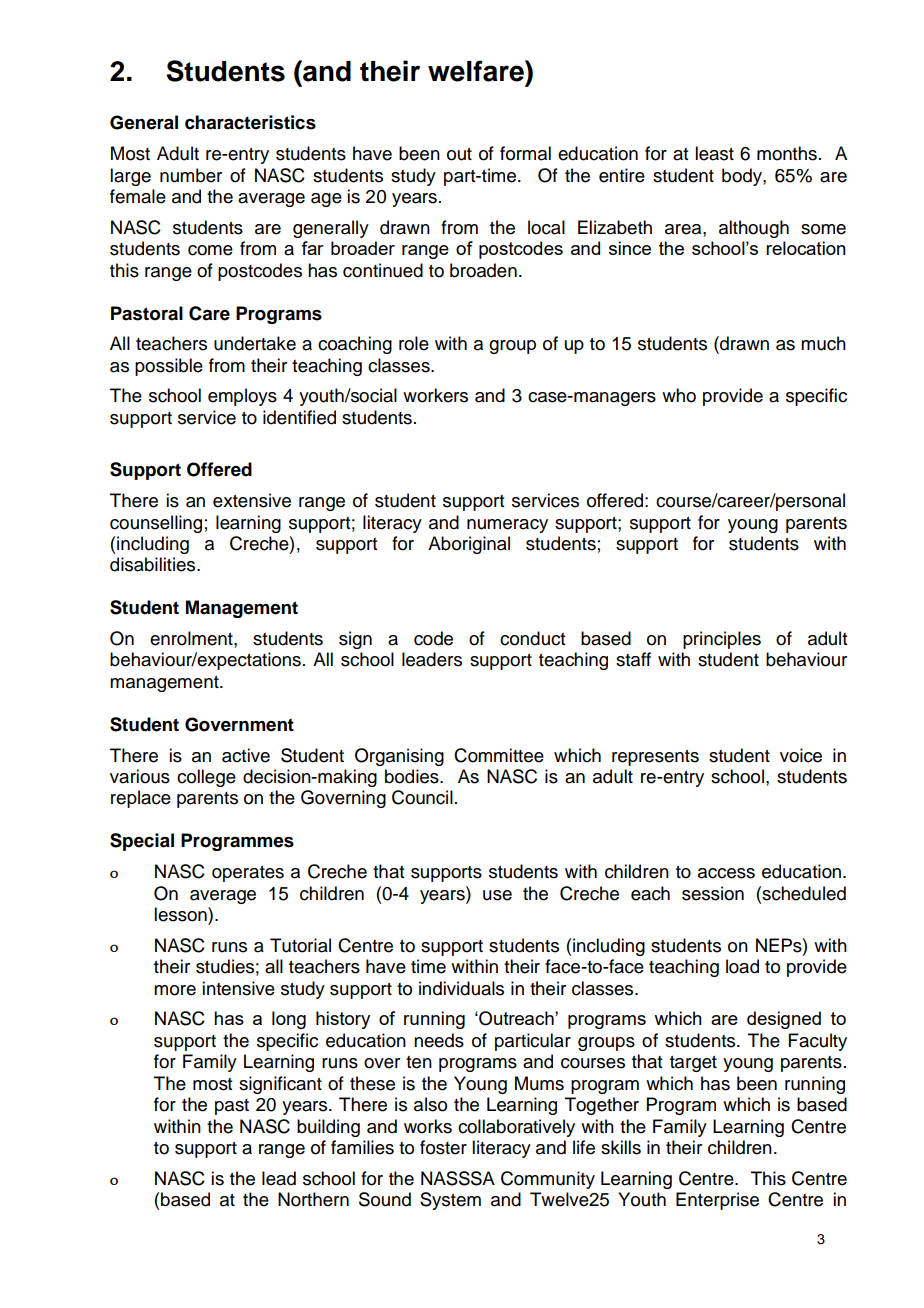 The image size is (924, 1308). Describe the element at coordinates (313, 1199) in the screenshot. I see `Northern` at that location.
